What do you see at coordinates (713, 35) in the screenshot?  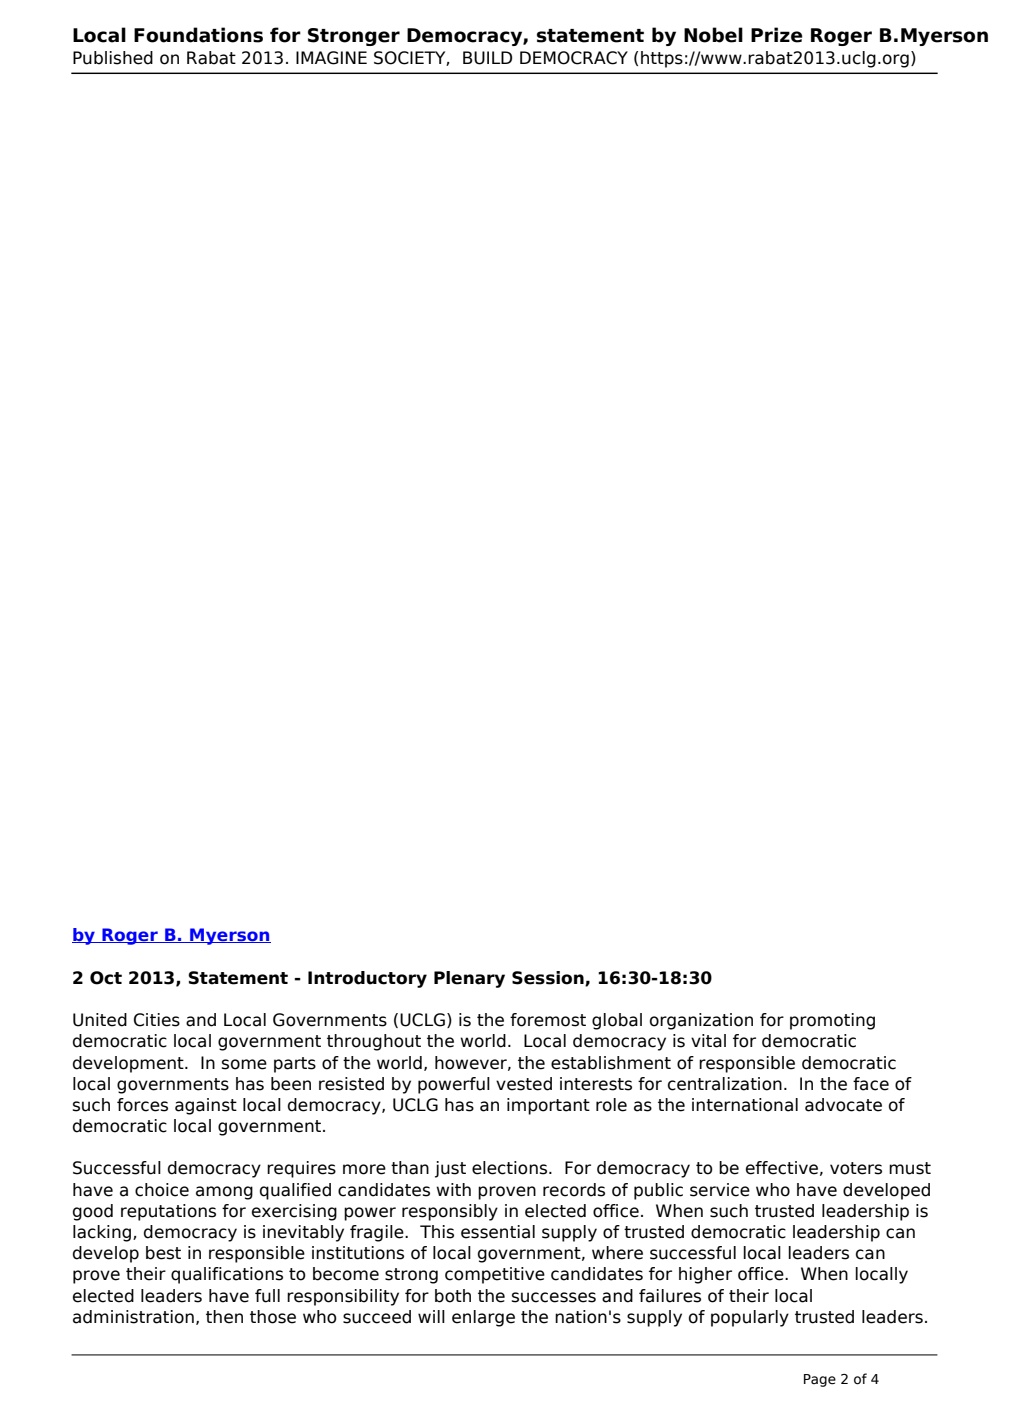 I see `Nobel` at bounding box center [713, 35].
